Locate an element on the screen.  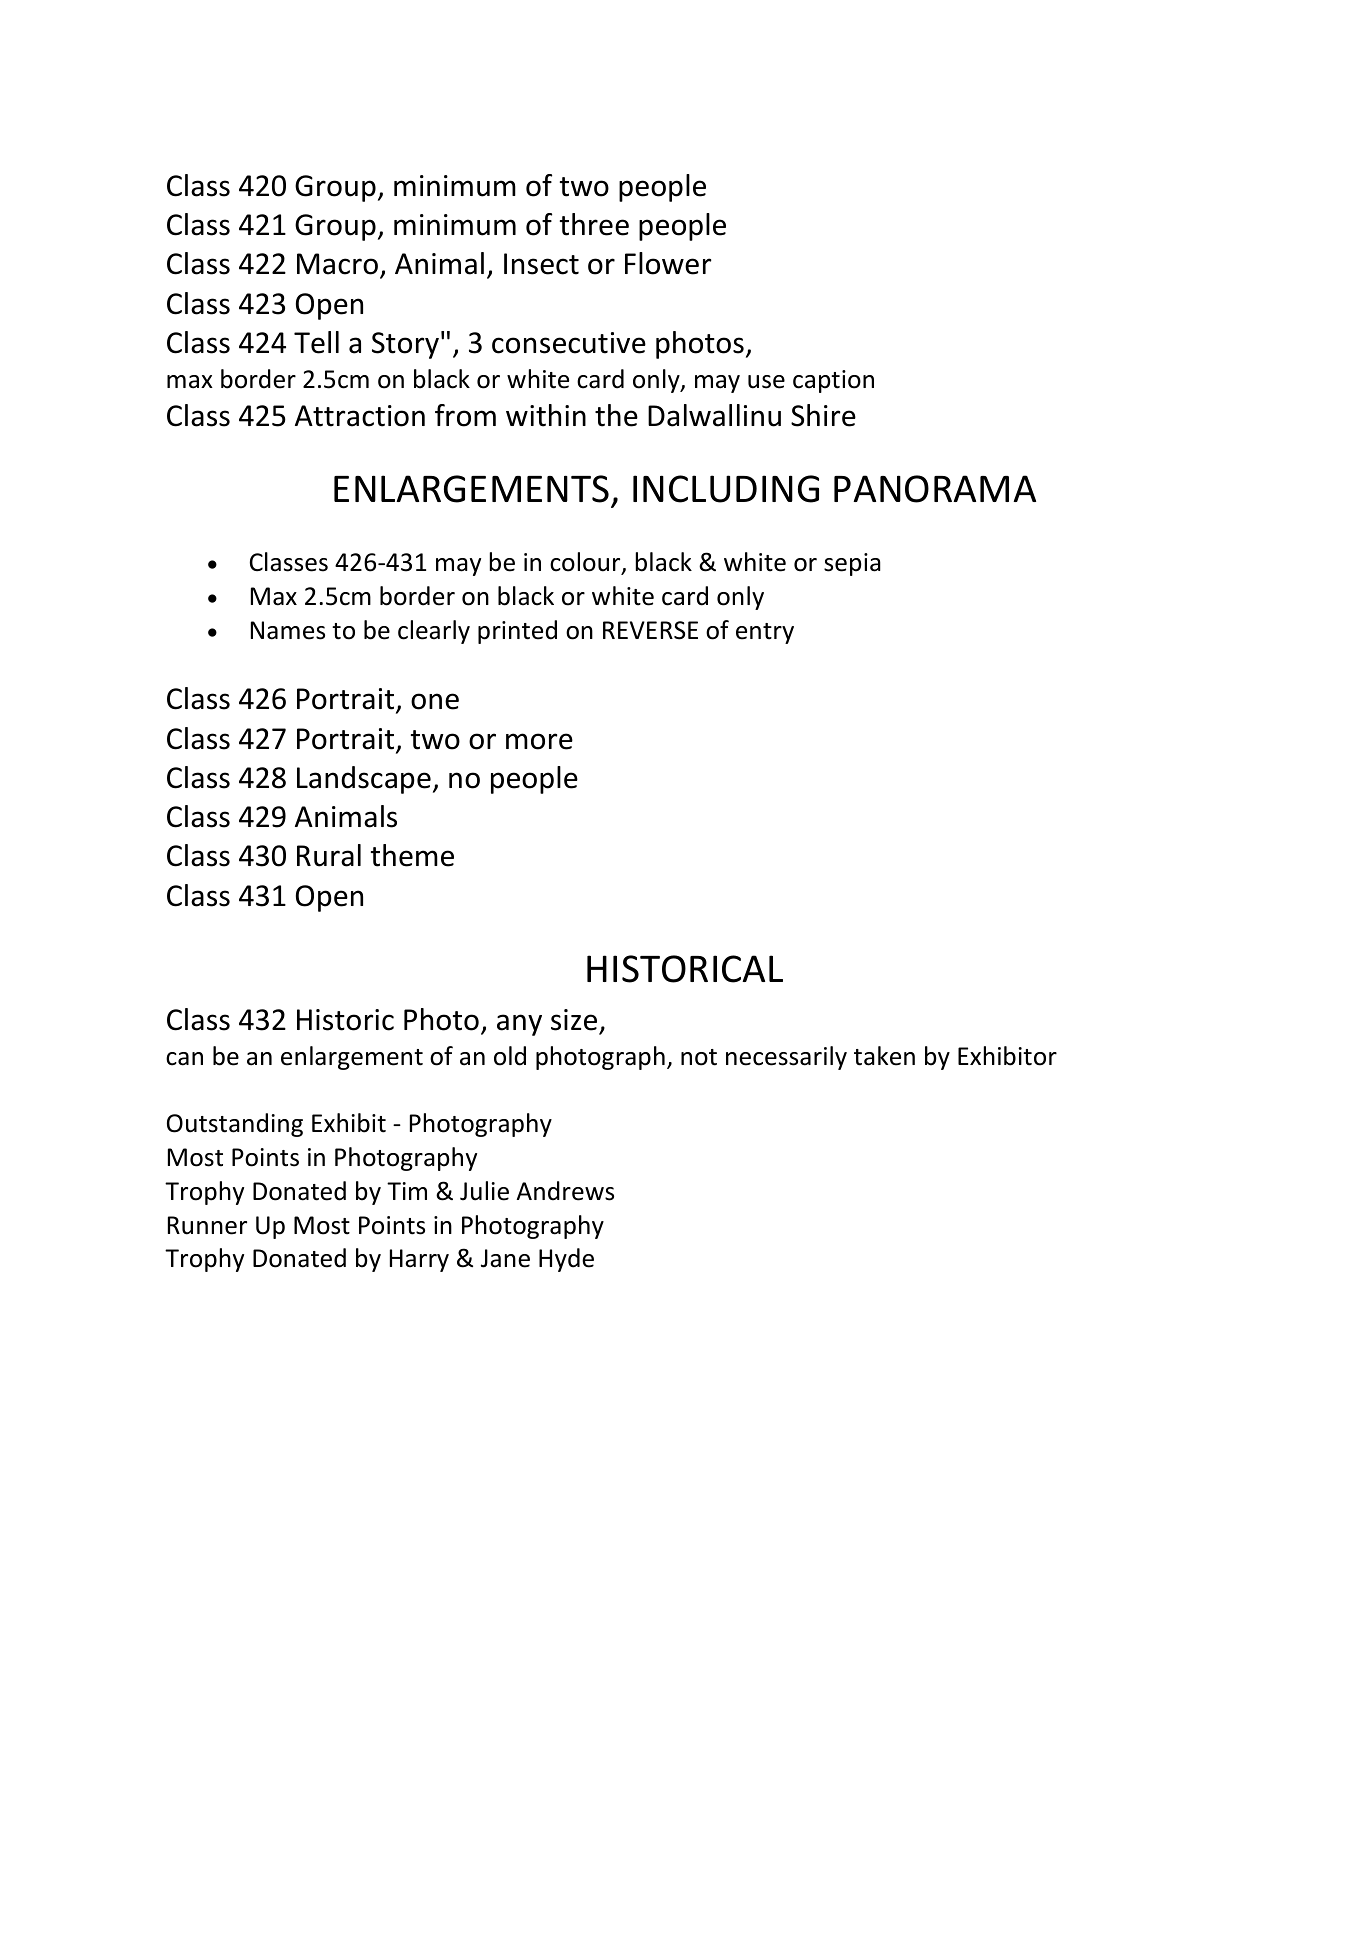
Names is located at coordinates (288, 630).
